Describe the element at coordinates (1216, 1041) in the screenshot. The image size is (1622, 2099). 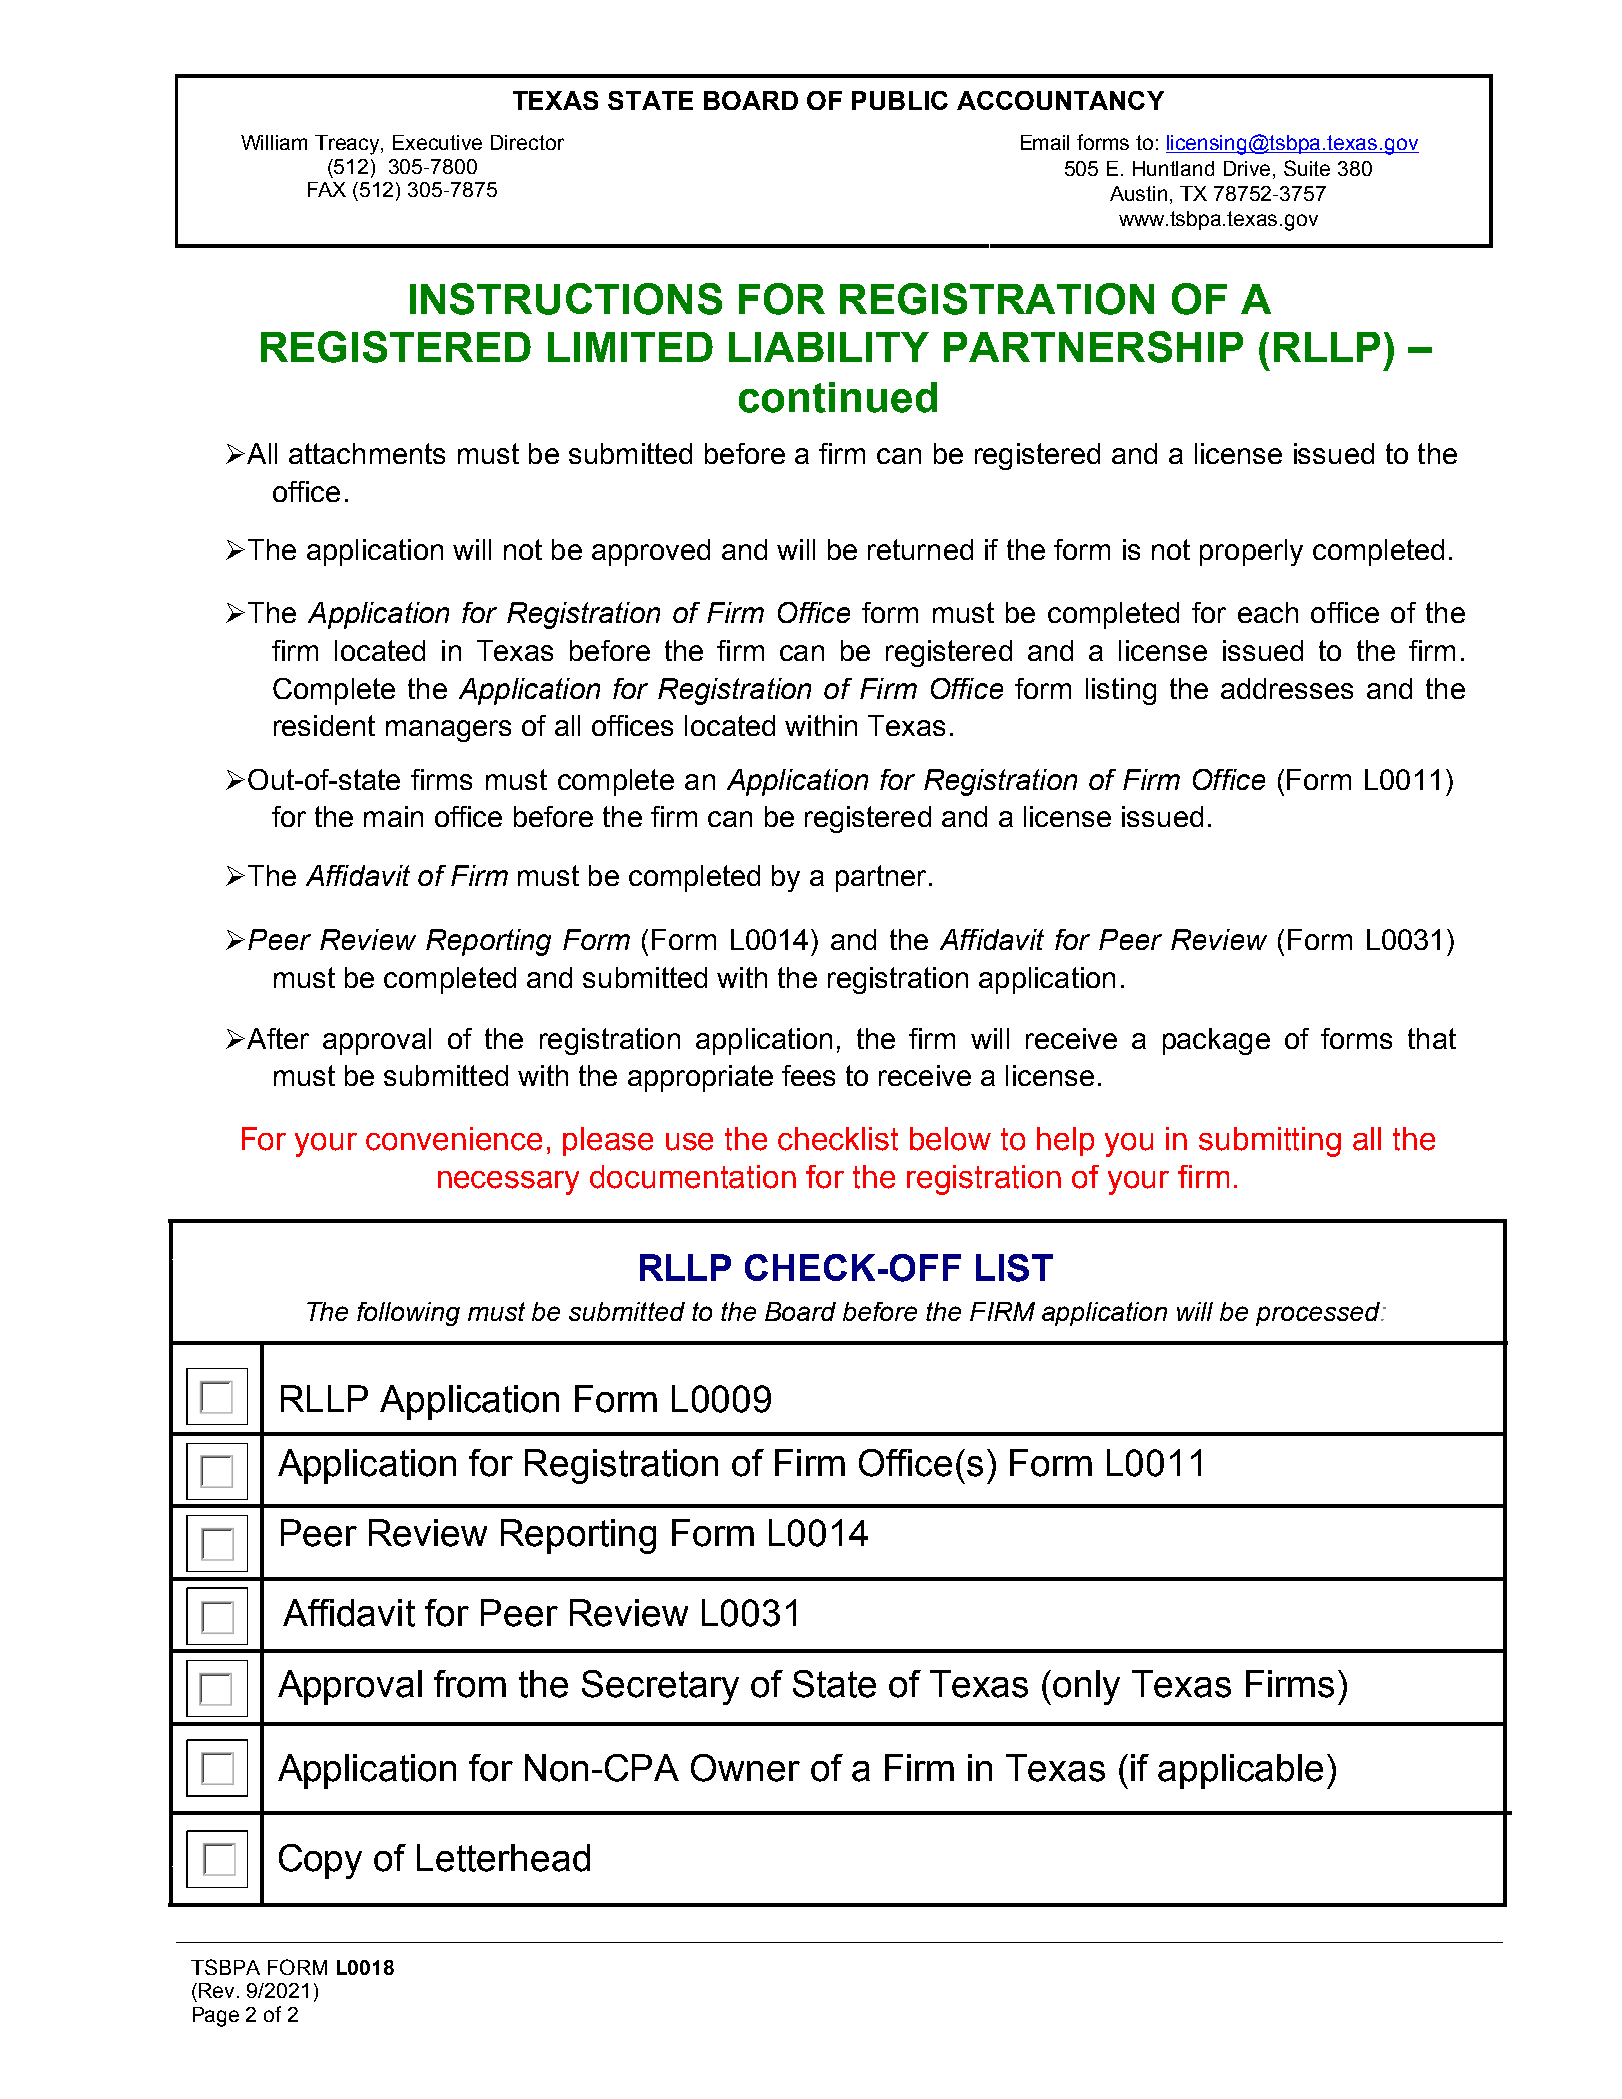
I see `package` at that location.
